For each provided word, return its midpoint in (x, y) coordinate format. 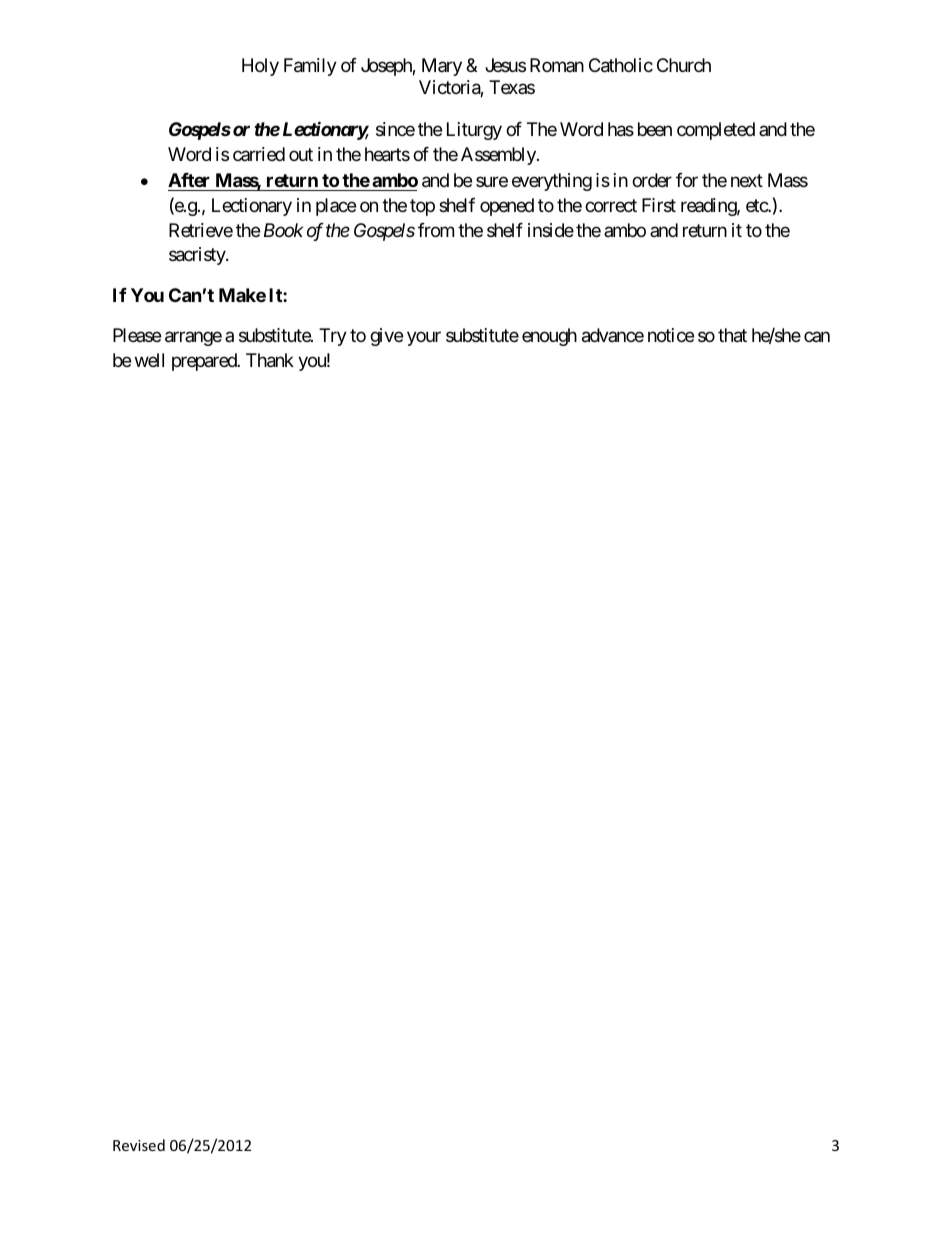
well (149, 360)
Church (684, 65)
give (386, 337)
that (732, 335)
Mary (442, 67)
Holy (260, 67)
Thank (270, 360)
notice (671, 335)
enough (549, 337)
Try (333, 337)
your (424, 338)
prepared (205, 362)
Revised (139, 1145)
